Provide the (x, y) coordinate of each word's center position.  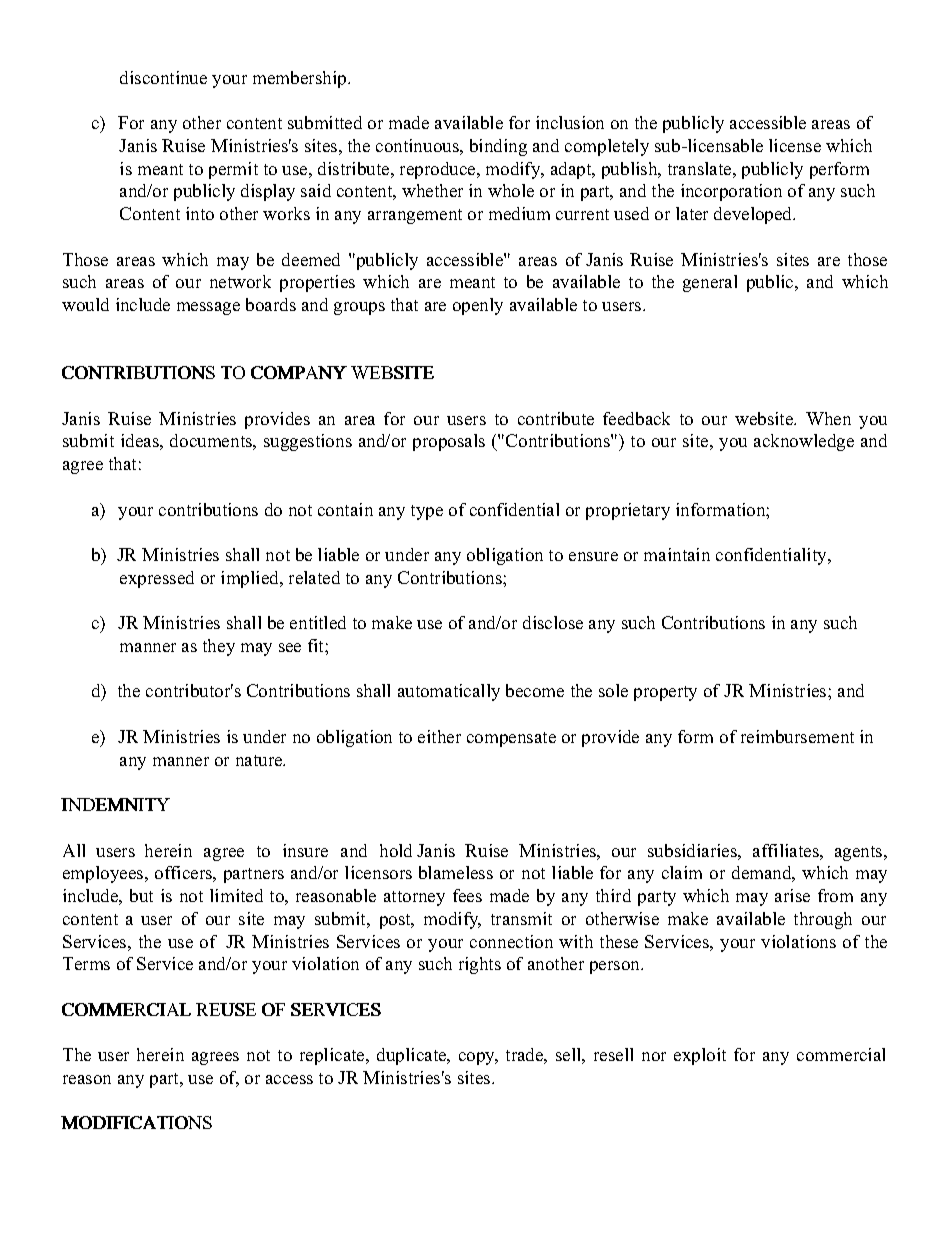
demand (763, 874)
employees (104, 874)
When (828, 418)
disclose (553, 622)
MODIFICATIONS (136, 1122)
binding (498, 147)
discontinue (163, 77)
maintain (677, 554)
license (795, 145)
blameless (456, 872)
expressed (157, 579)
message (208, 308)
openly (478, 306)
